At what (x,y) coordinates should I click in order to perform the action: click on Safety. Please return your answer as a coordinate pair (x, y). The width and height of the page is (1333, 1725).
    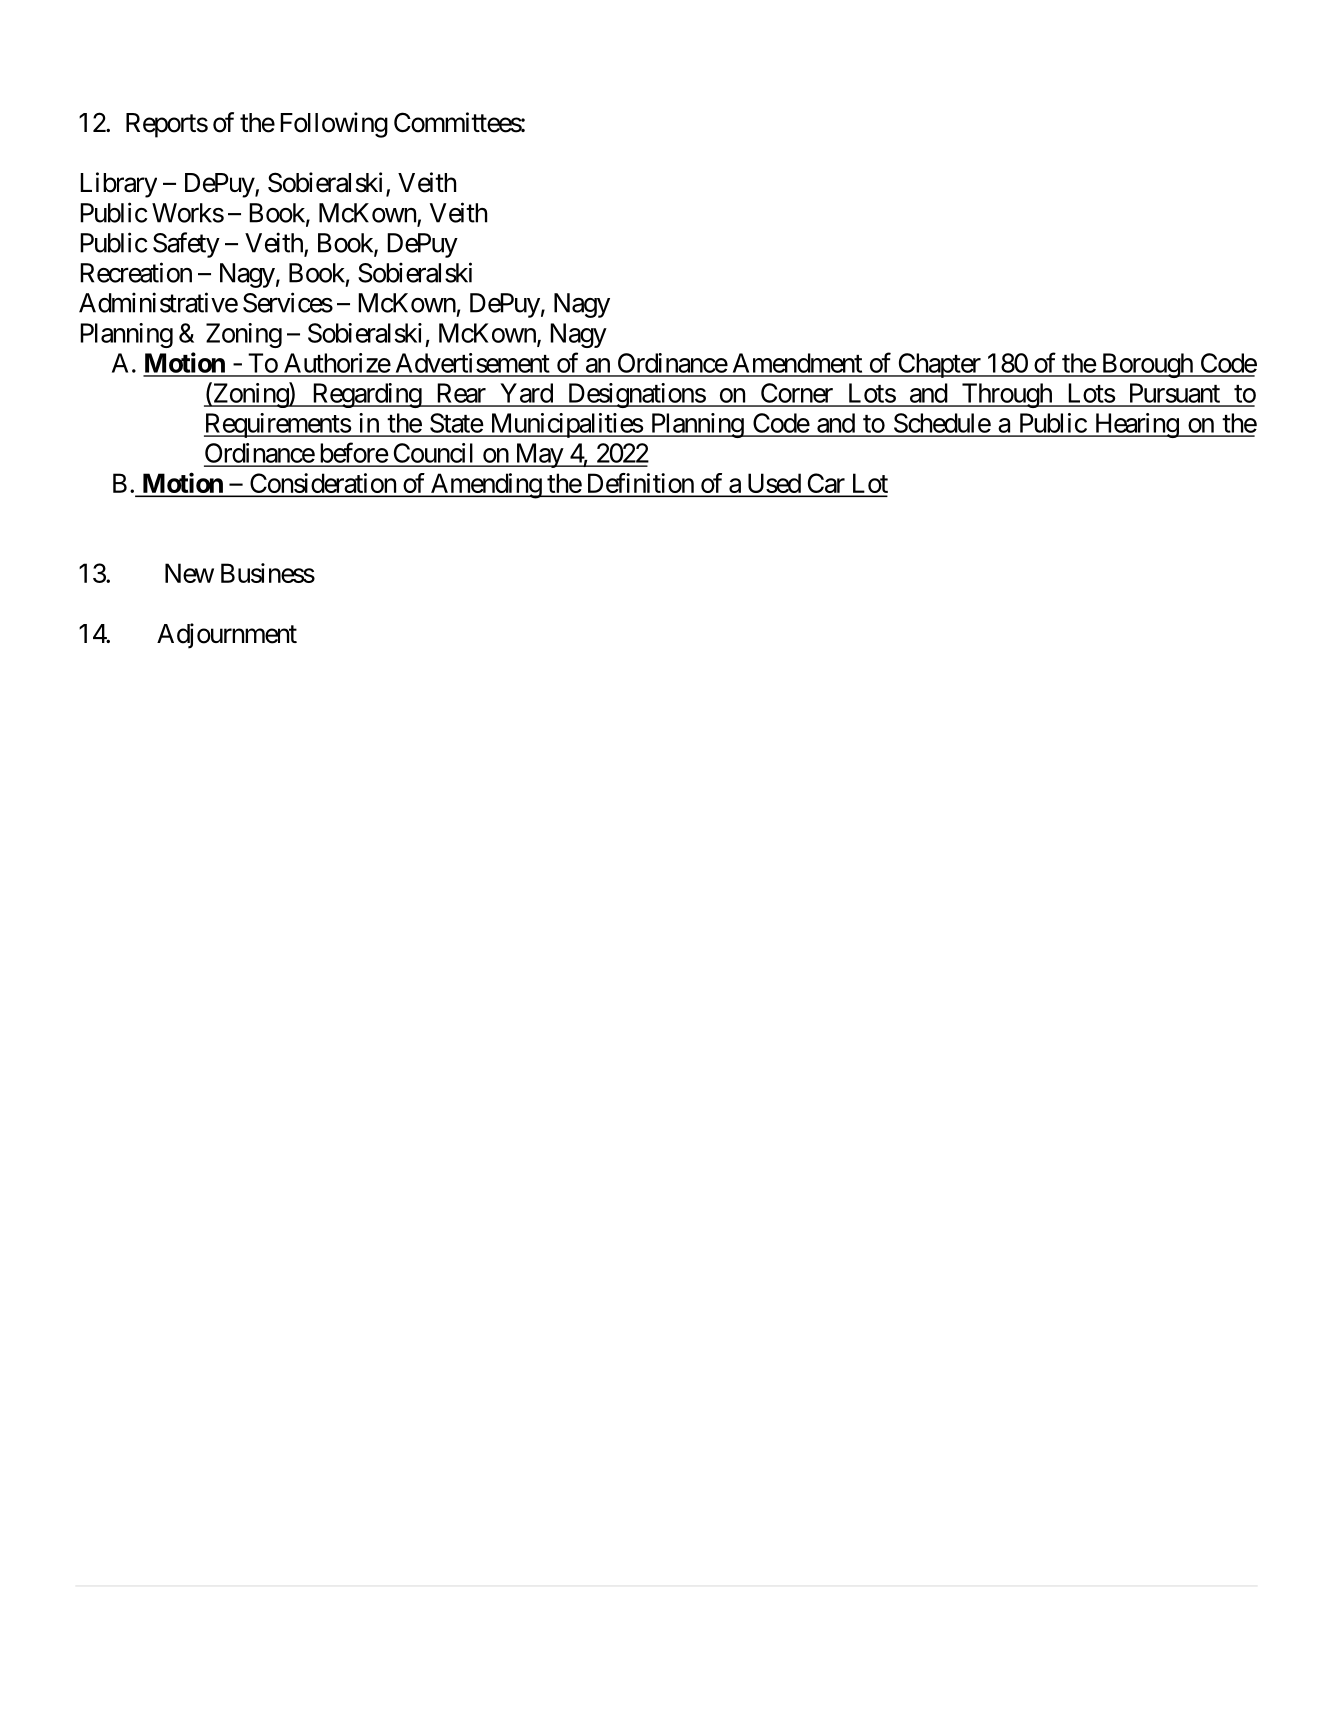
    Looking at the image, I should click on (186, 245).
